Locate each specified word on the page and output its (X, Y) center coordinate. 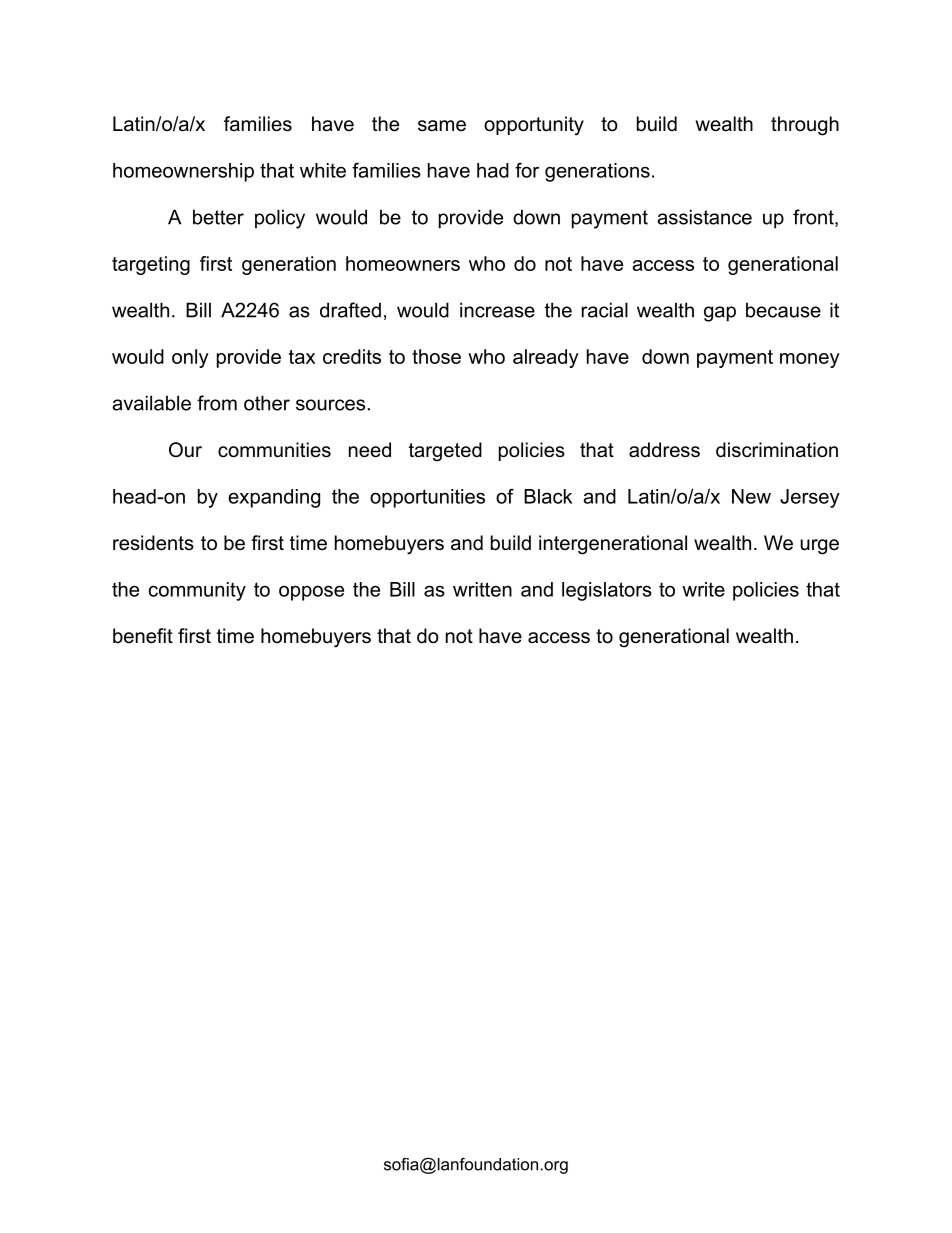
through (805, 126)
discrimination (777, 450)
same (442, 126)
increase (497, 310)
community (197, 591)
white (323, 170)
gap (720, 314)
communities (274, 450)
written (482, 589)
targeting (151, 265)
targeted (445, 452)
